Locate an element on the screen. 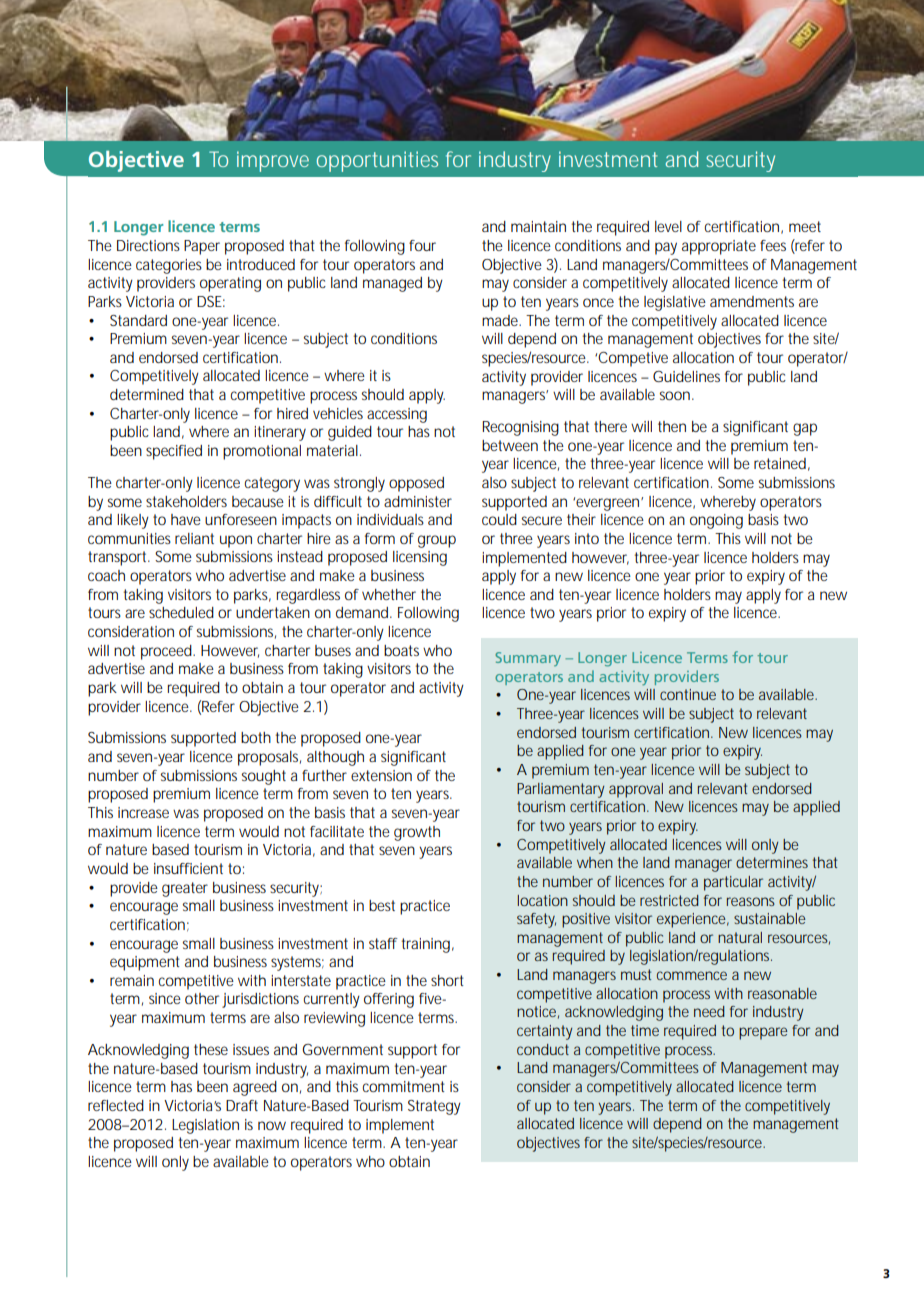 Image resolution: width=924 pixels, height=1308 pixels. these is located at coordinates (211, 1049).
